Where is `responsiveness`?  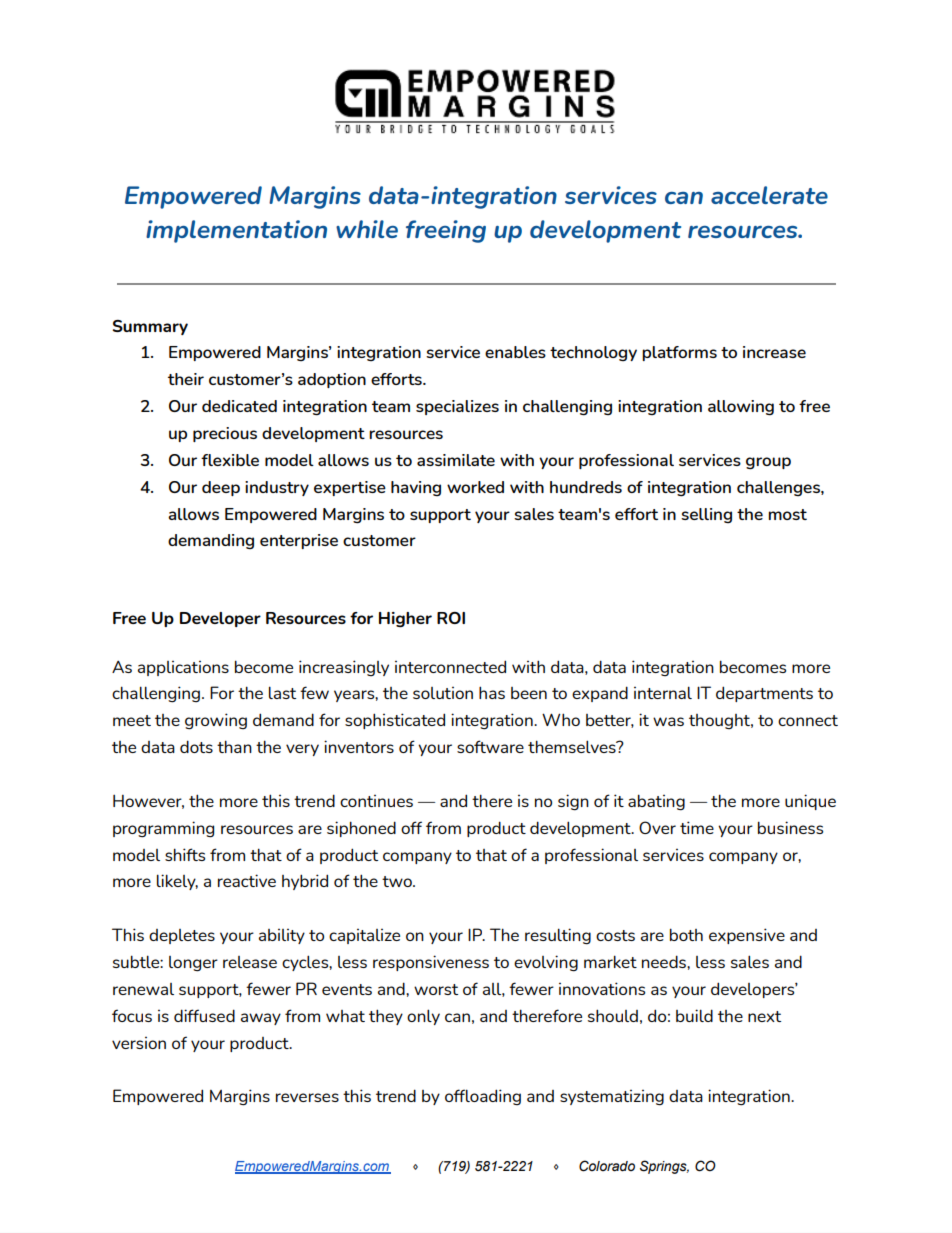 responsiveness is located at coordinates (431, 963).
